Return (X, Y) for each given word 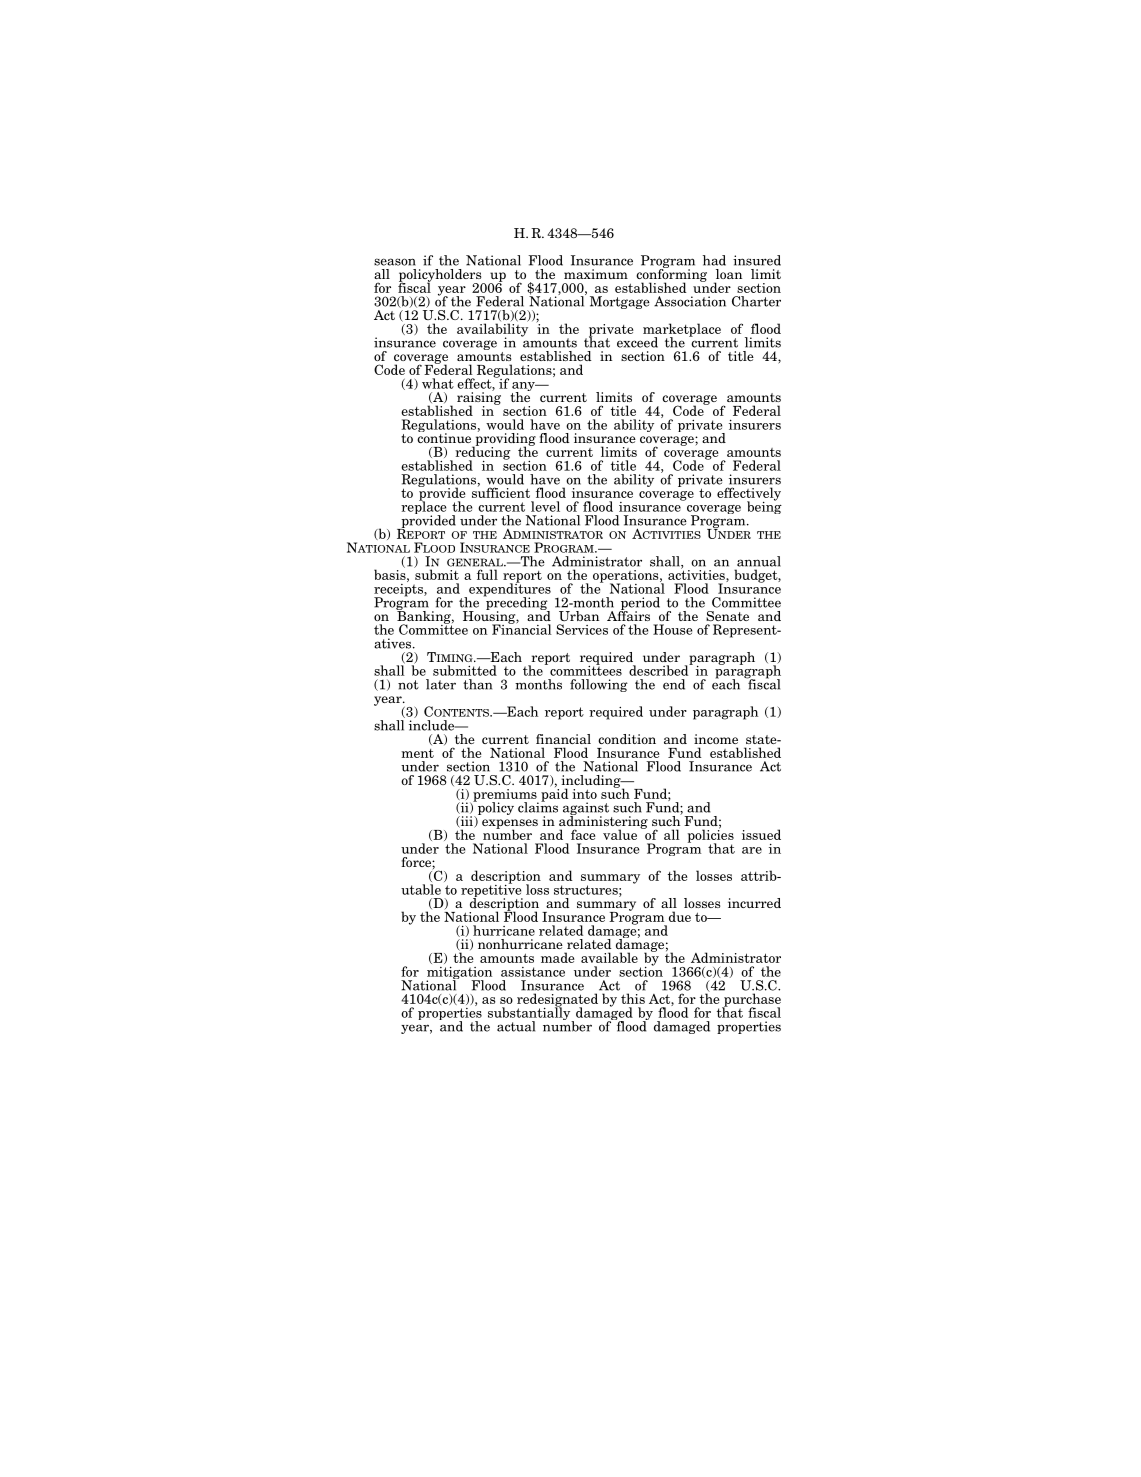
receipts (399, 590)
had (714, 260)
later (441, 684)
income (716, 739)
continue (444, 437)
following (599, 685)
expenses (510, 825)
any (524, 388)
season (395, 262)
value (620, 834)
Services (582, 629)
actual (516, 1026)
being (764, 506)
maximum (596, 274)
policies (711, 836)
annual (759, 561)
